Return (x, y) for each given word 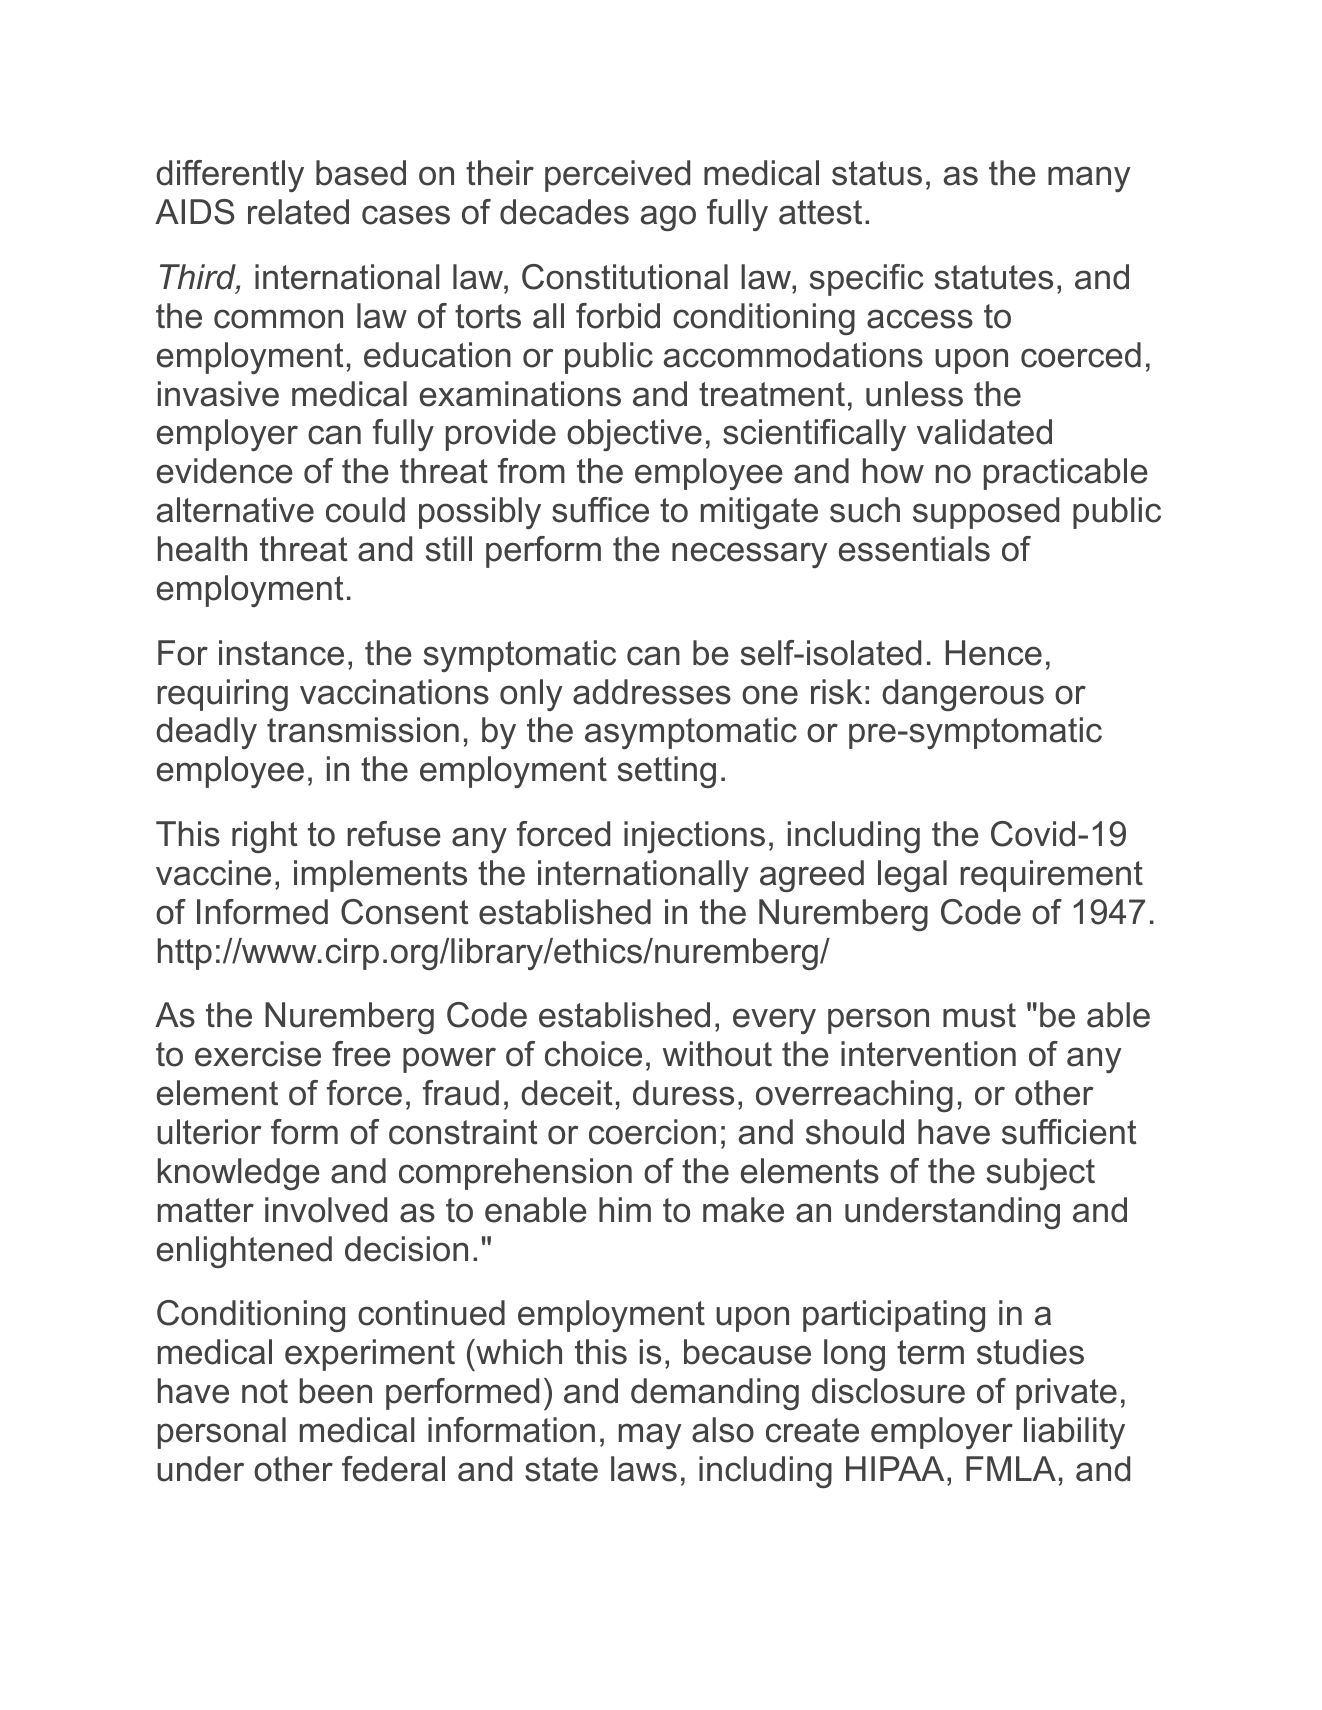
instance (281, 653)
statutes (994, 277)
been (336, 1391)
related (298, 212)
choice (593, 1054)
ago (668, 218)
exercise (258, 1054)
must (979, 1015)
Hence (994, 653)
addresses (652, 692)
